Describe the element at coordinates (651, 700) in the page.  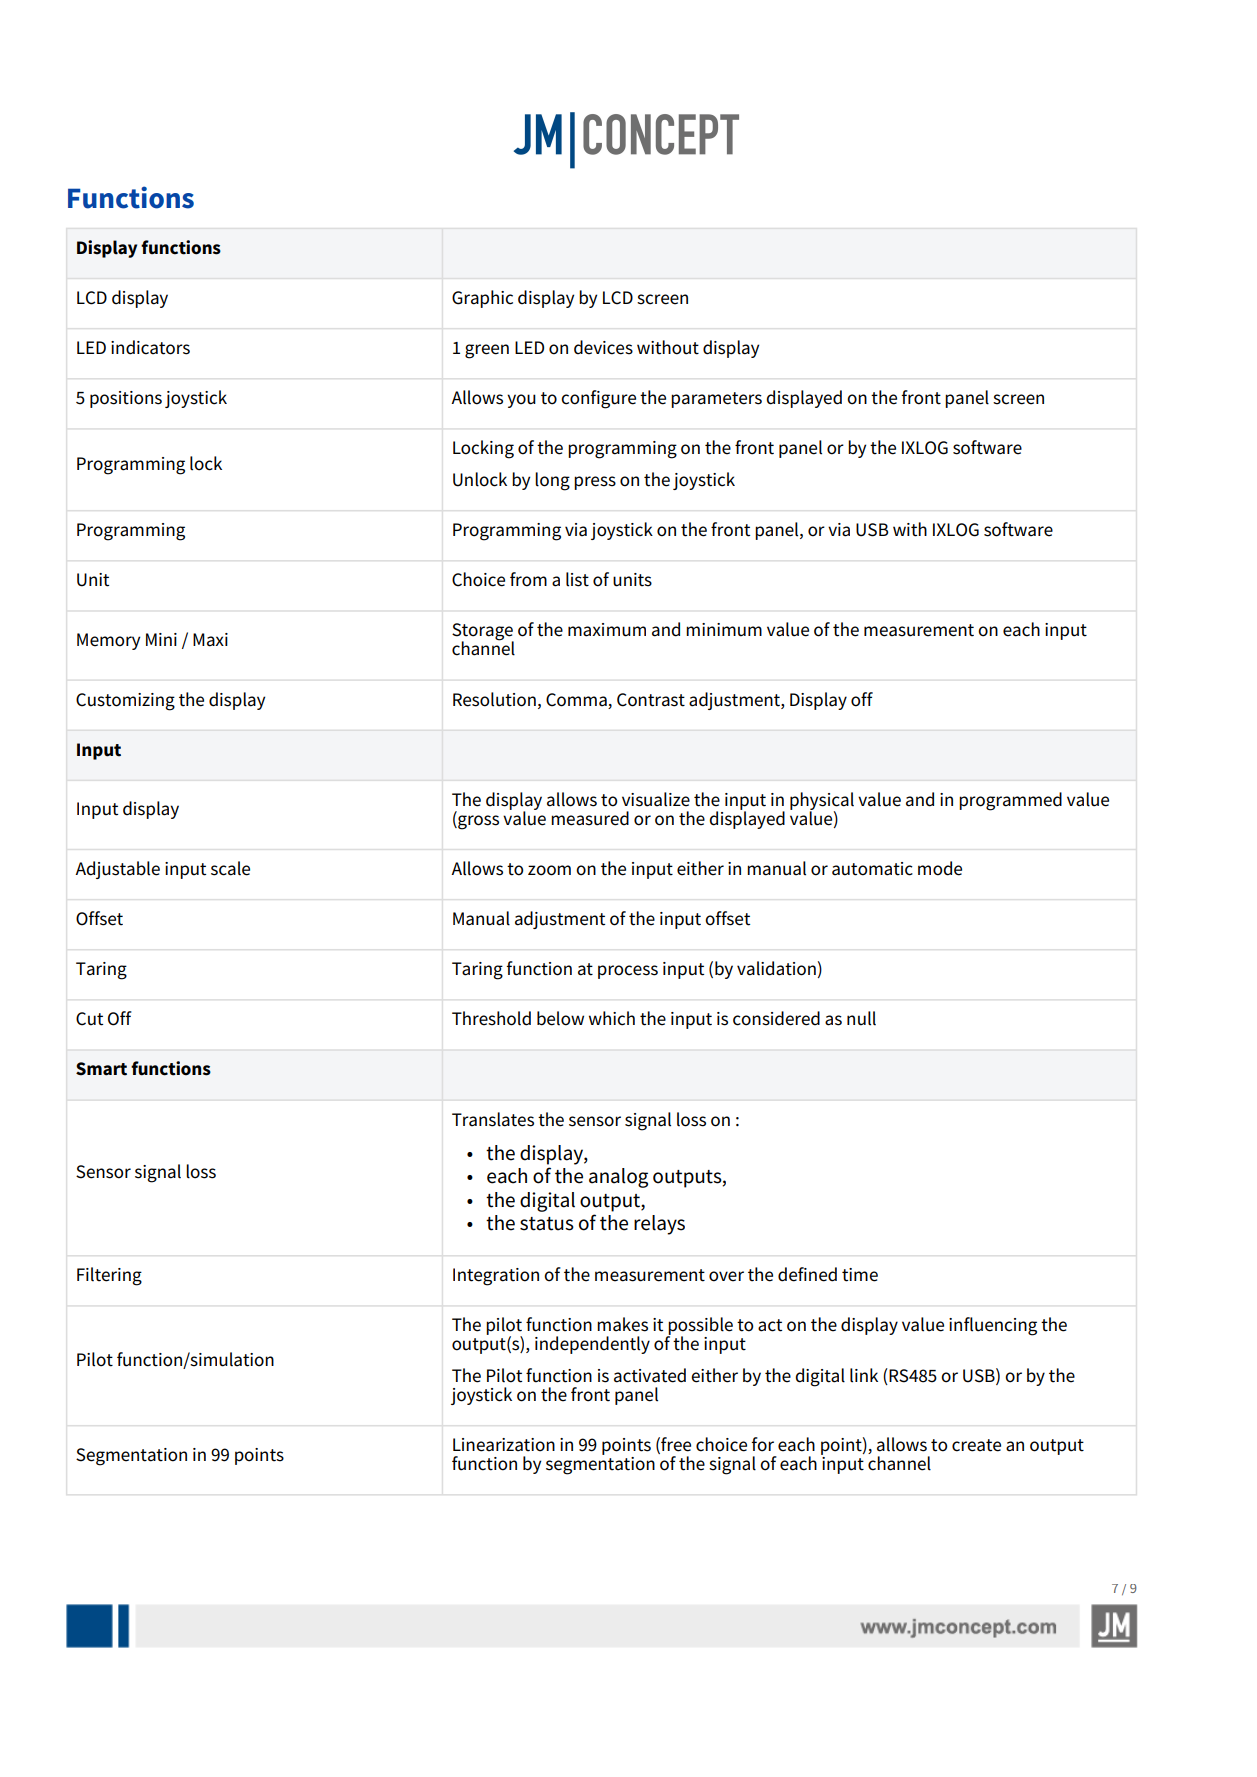
I see `Contrast` at that location.
